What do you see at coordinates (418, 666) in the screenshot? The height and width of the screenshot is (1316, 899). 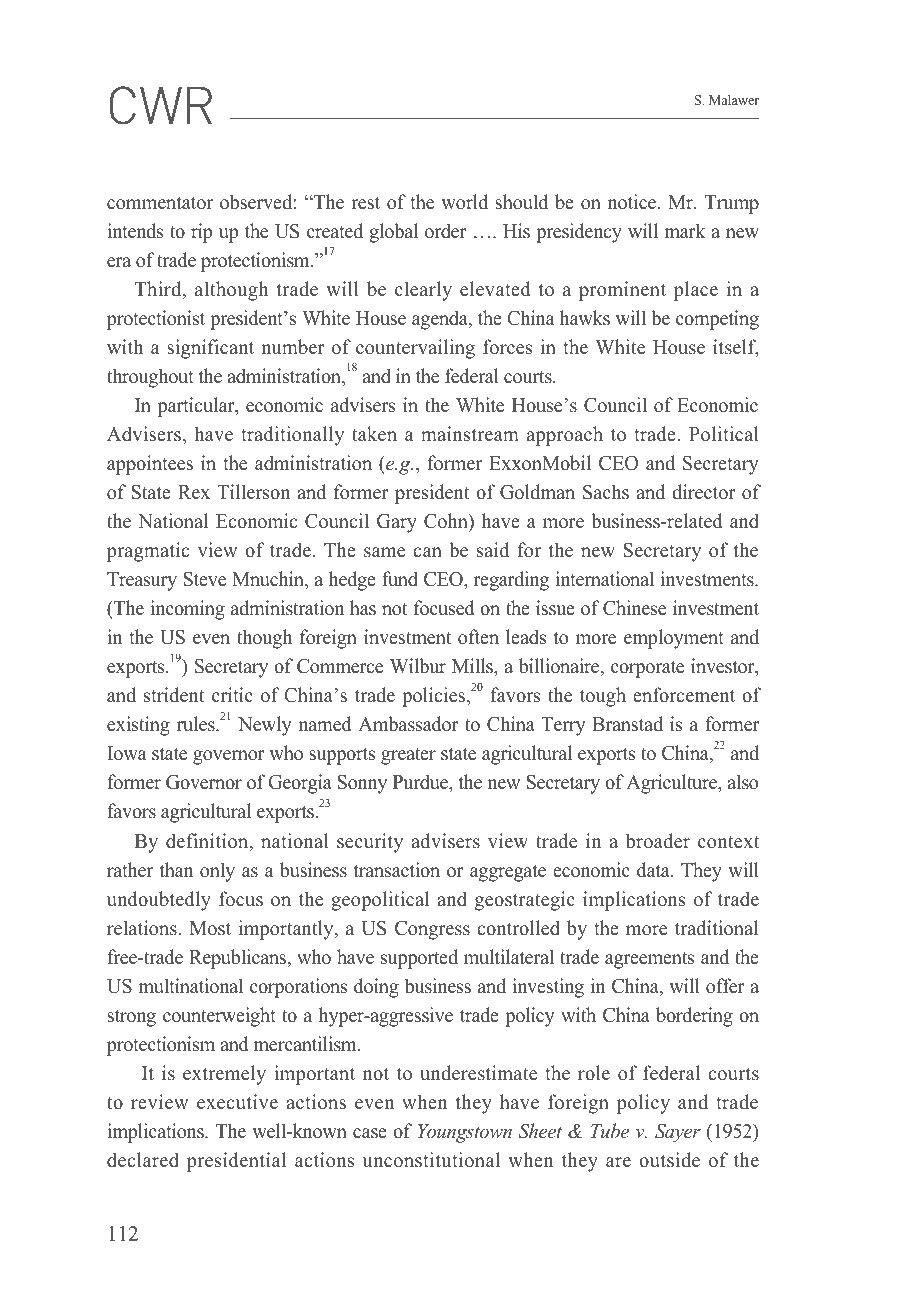 I see `Wilbur` at bounding box center [418, 666].
